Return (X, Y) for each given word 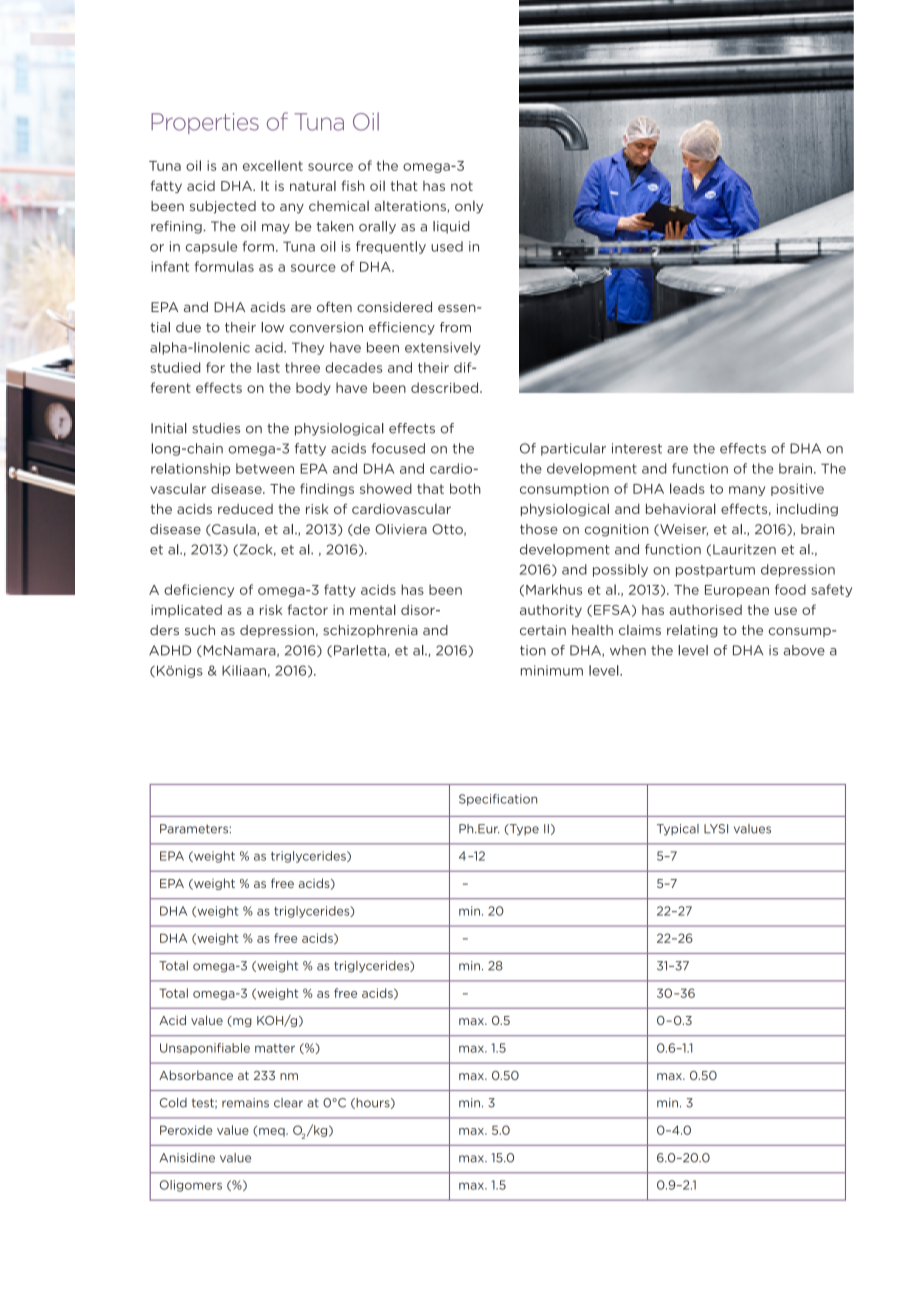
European (737, 591)
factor (308, 609)
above (804, 650)
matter (275, 1048)
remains (245, 1103)
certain (543, 630)
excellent (273, 165)
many (747, 491)
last (268, 367)
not (462, 186)
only (469, 207)
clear (288, 1103)
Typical (678, 830)
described (446, 387)
